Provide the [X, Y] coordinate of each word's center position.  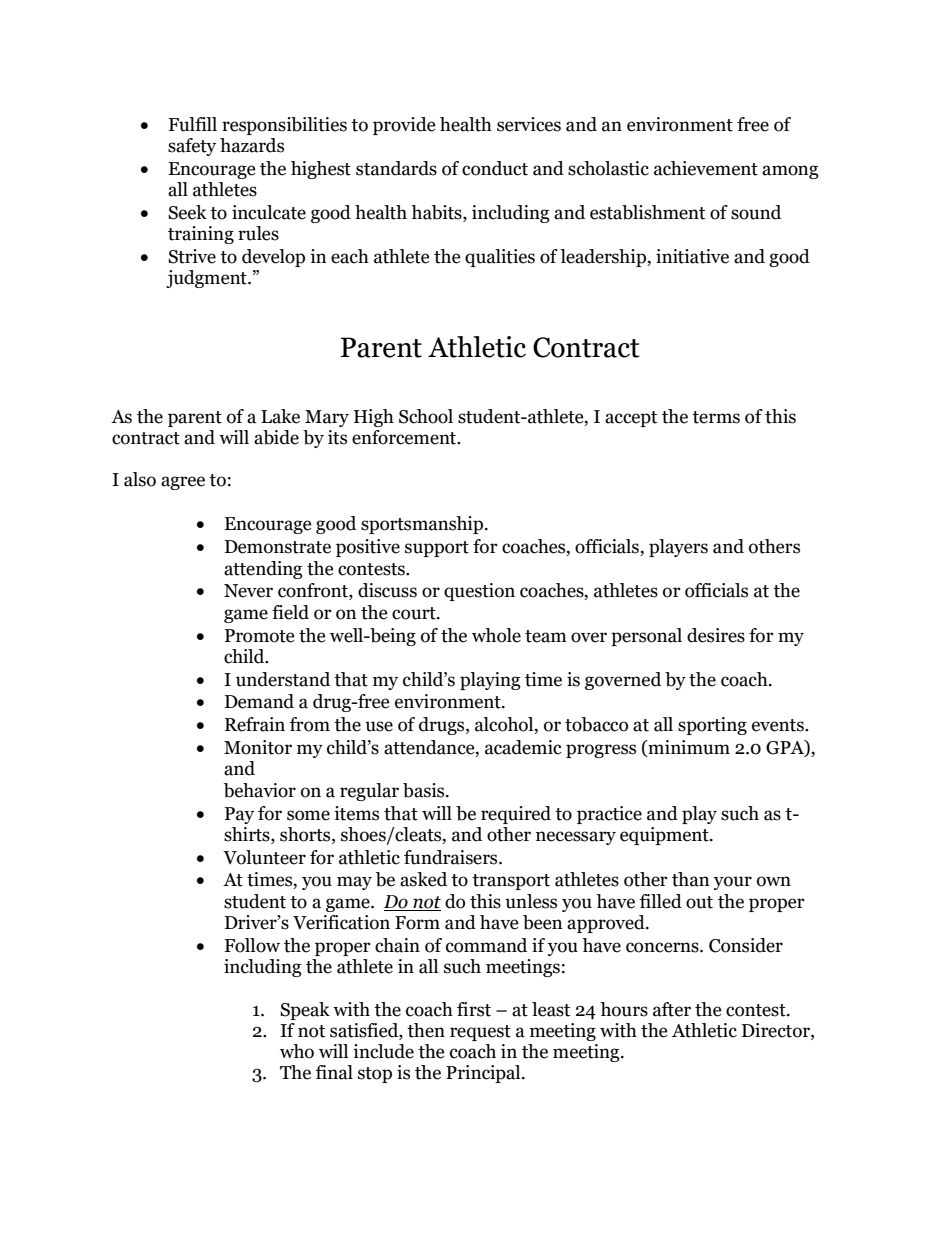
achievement [706, 168]
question [479, 592]
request [480, 1033]
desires [716, 635]
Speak [305, 1011]
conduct [495, 168]
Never [248, 591]
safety [192, 147]
